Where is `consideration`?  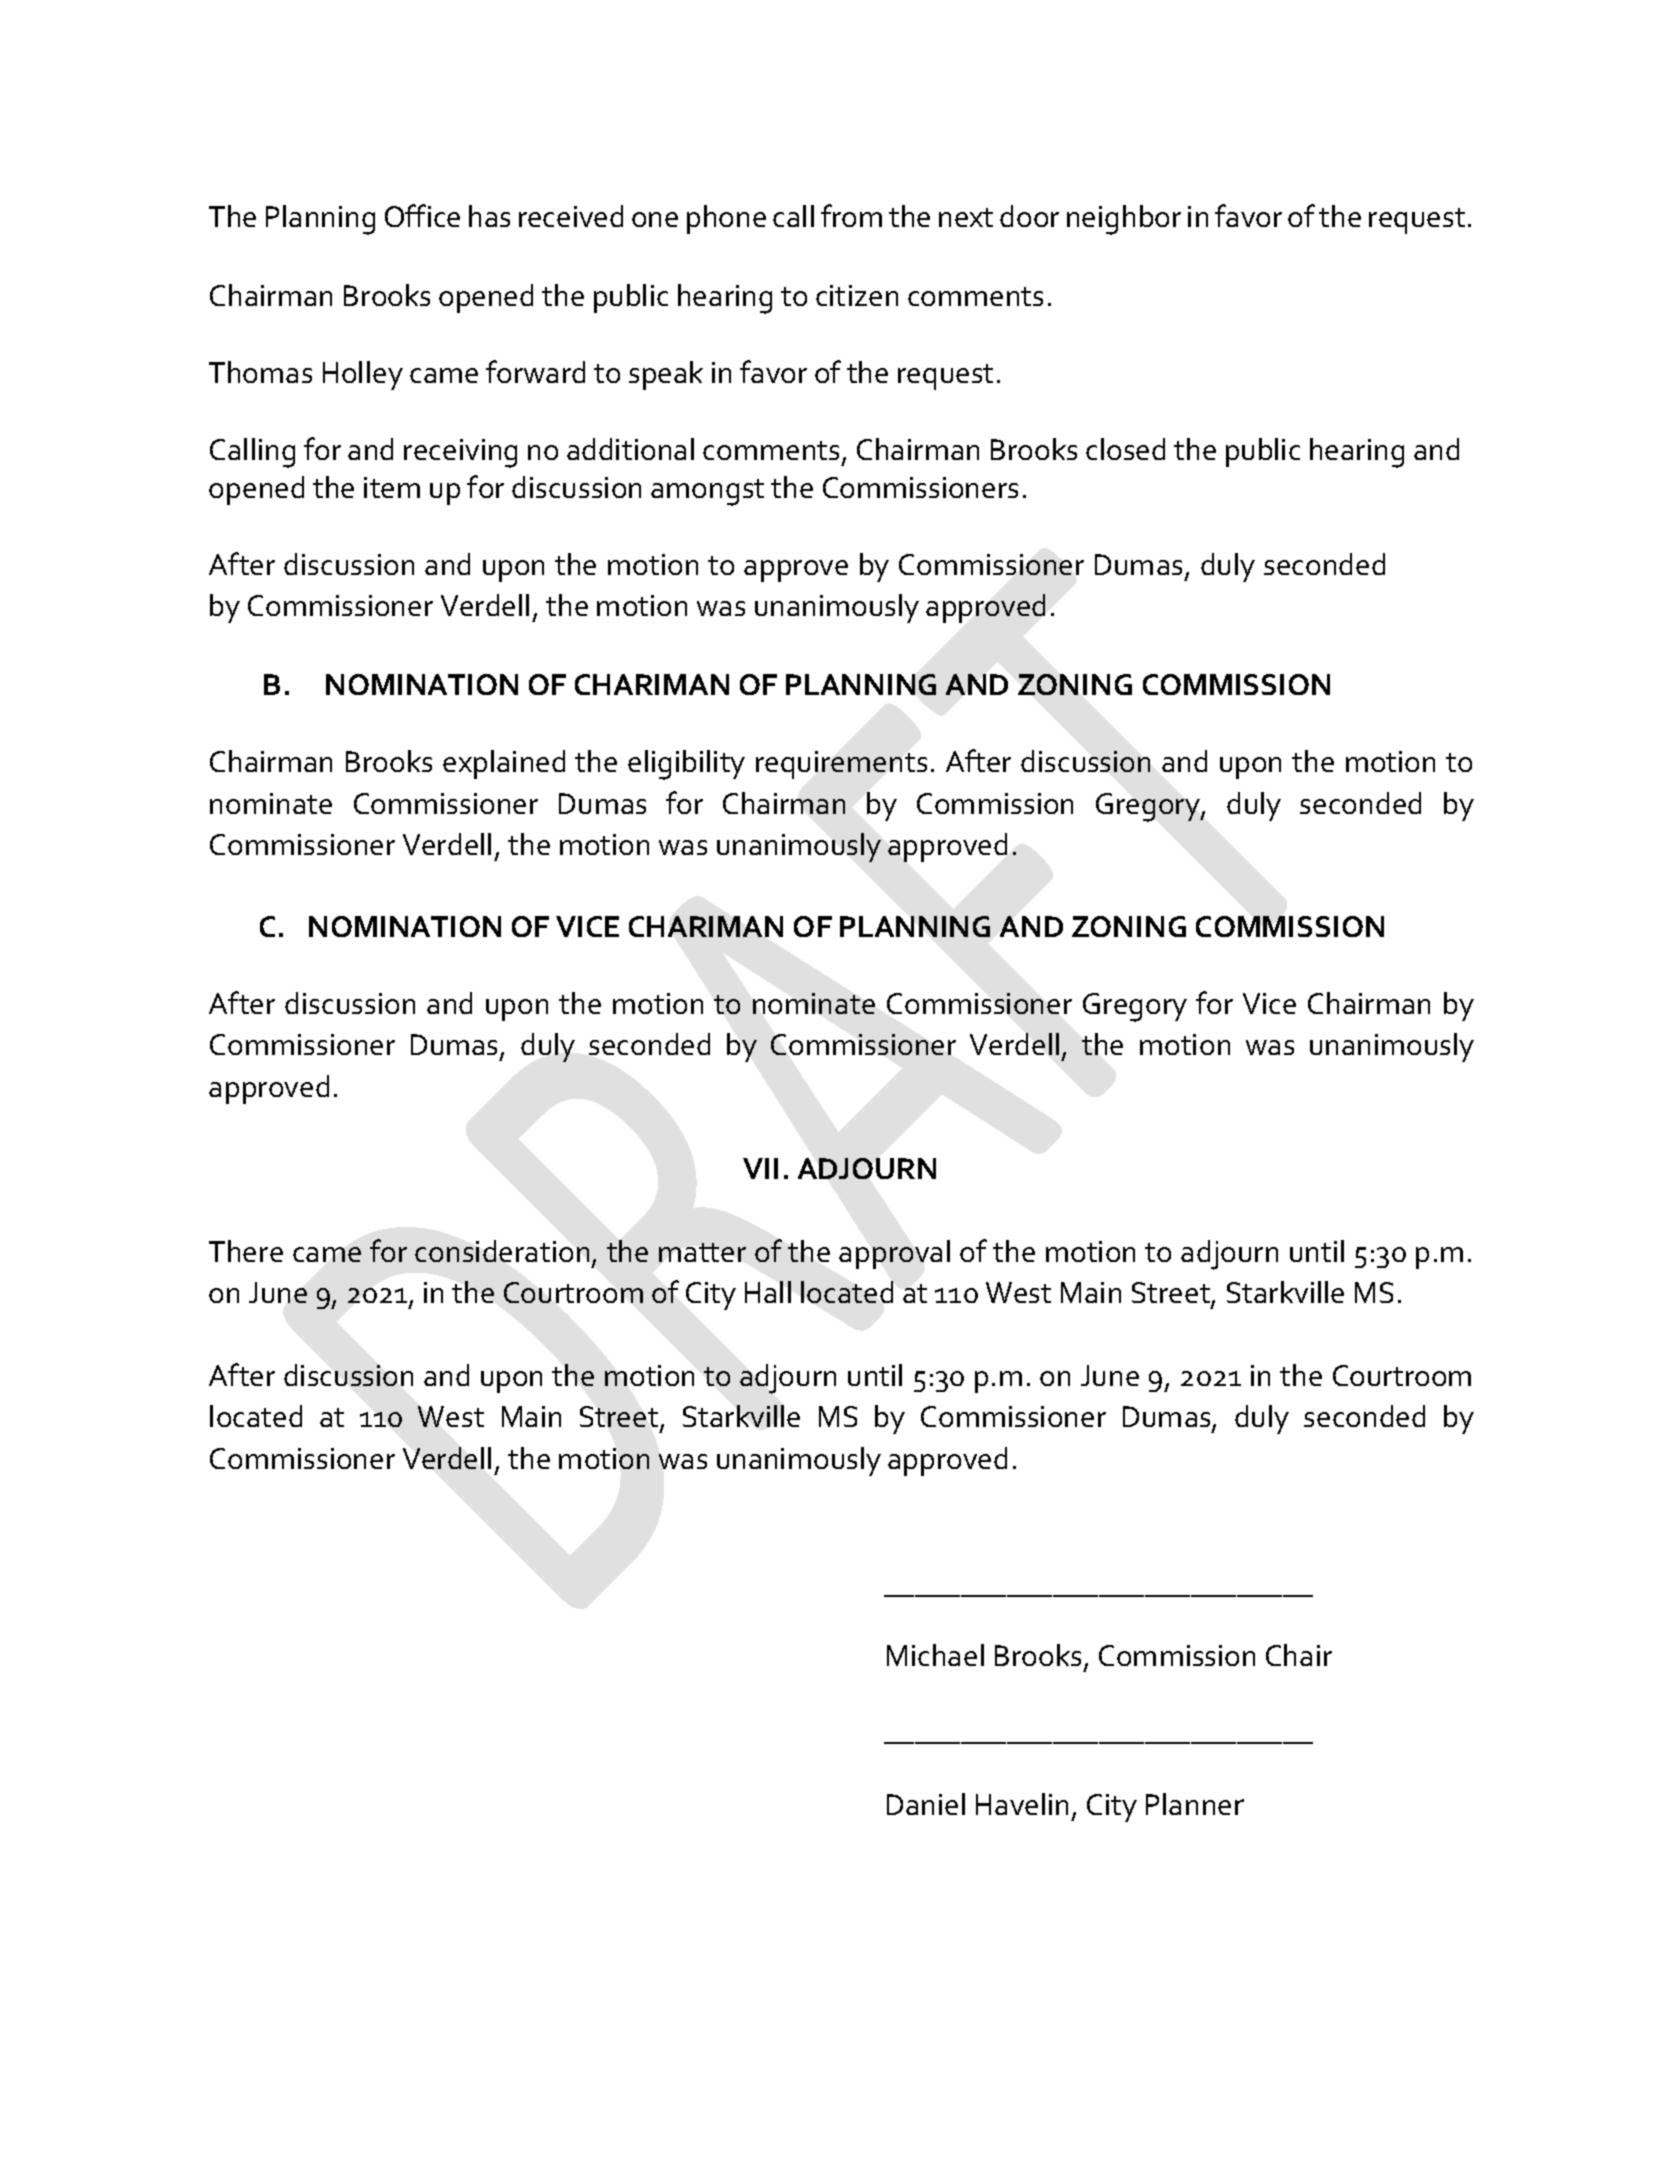
consideration is located at coordinates (502, 1251).
